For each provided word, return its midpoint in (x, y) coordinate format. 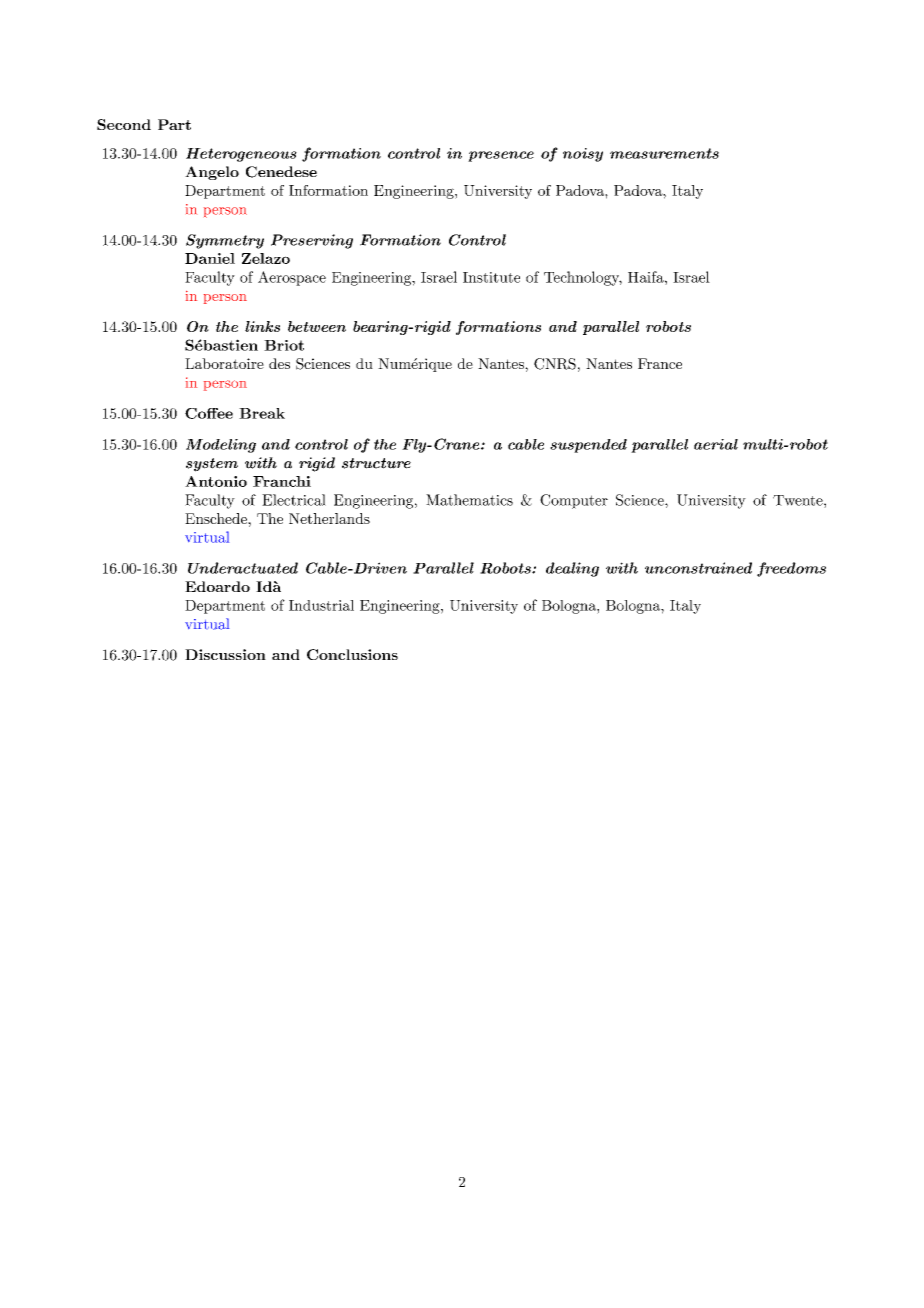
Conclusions (352, 654)
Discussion (225, 654)
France (660, 363)
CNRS (555, 364)
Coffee (209, 413)
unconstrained (698, 568)
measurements (664, 153)
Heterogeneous (241, 155)
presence (501, 156)
